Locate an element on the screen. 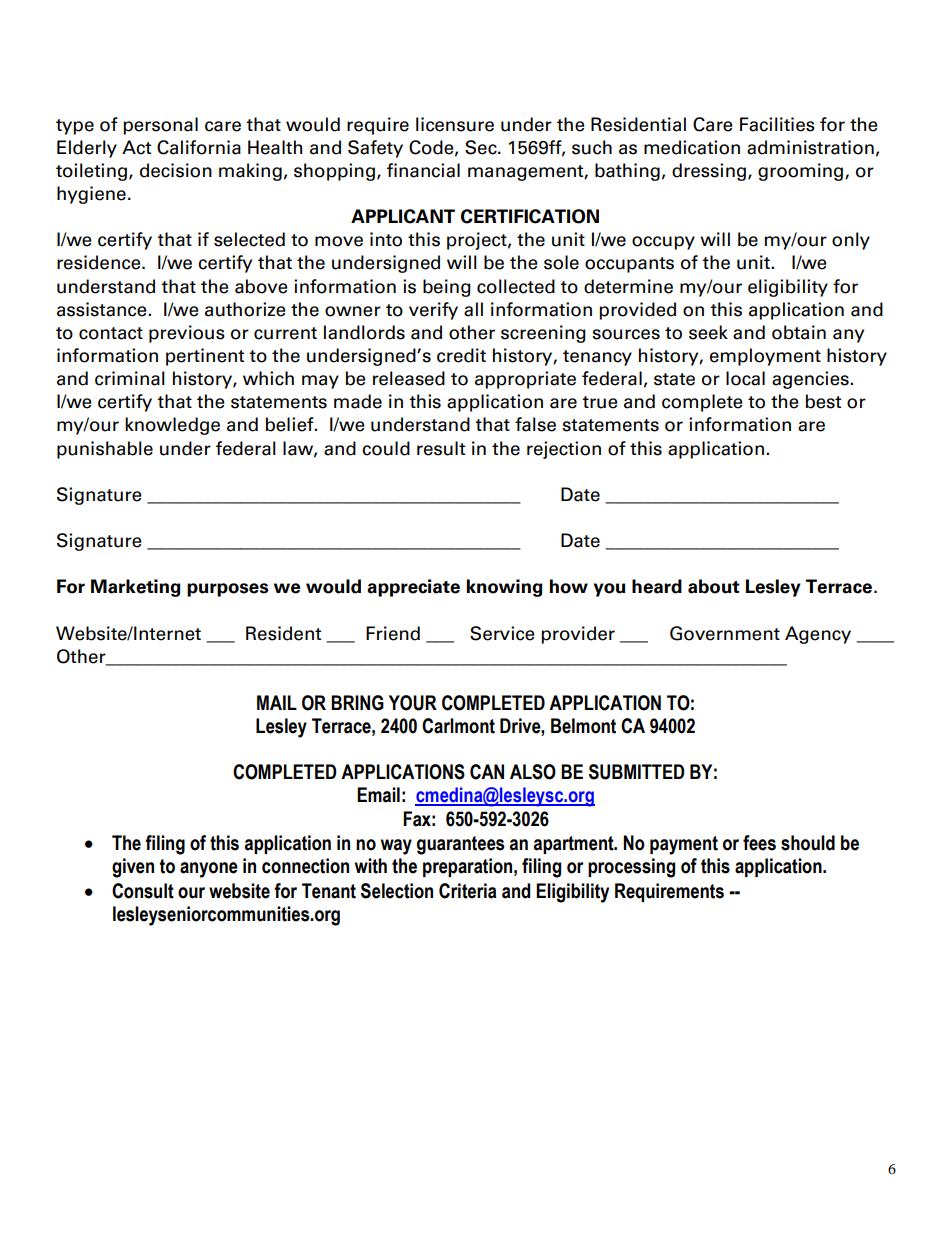 This screenshot has height=1233, width=952. guarantees is located at coordinates (460, 845).
